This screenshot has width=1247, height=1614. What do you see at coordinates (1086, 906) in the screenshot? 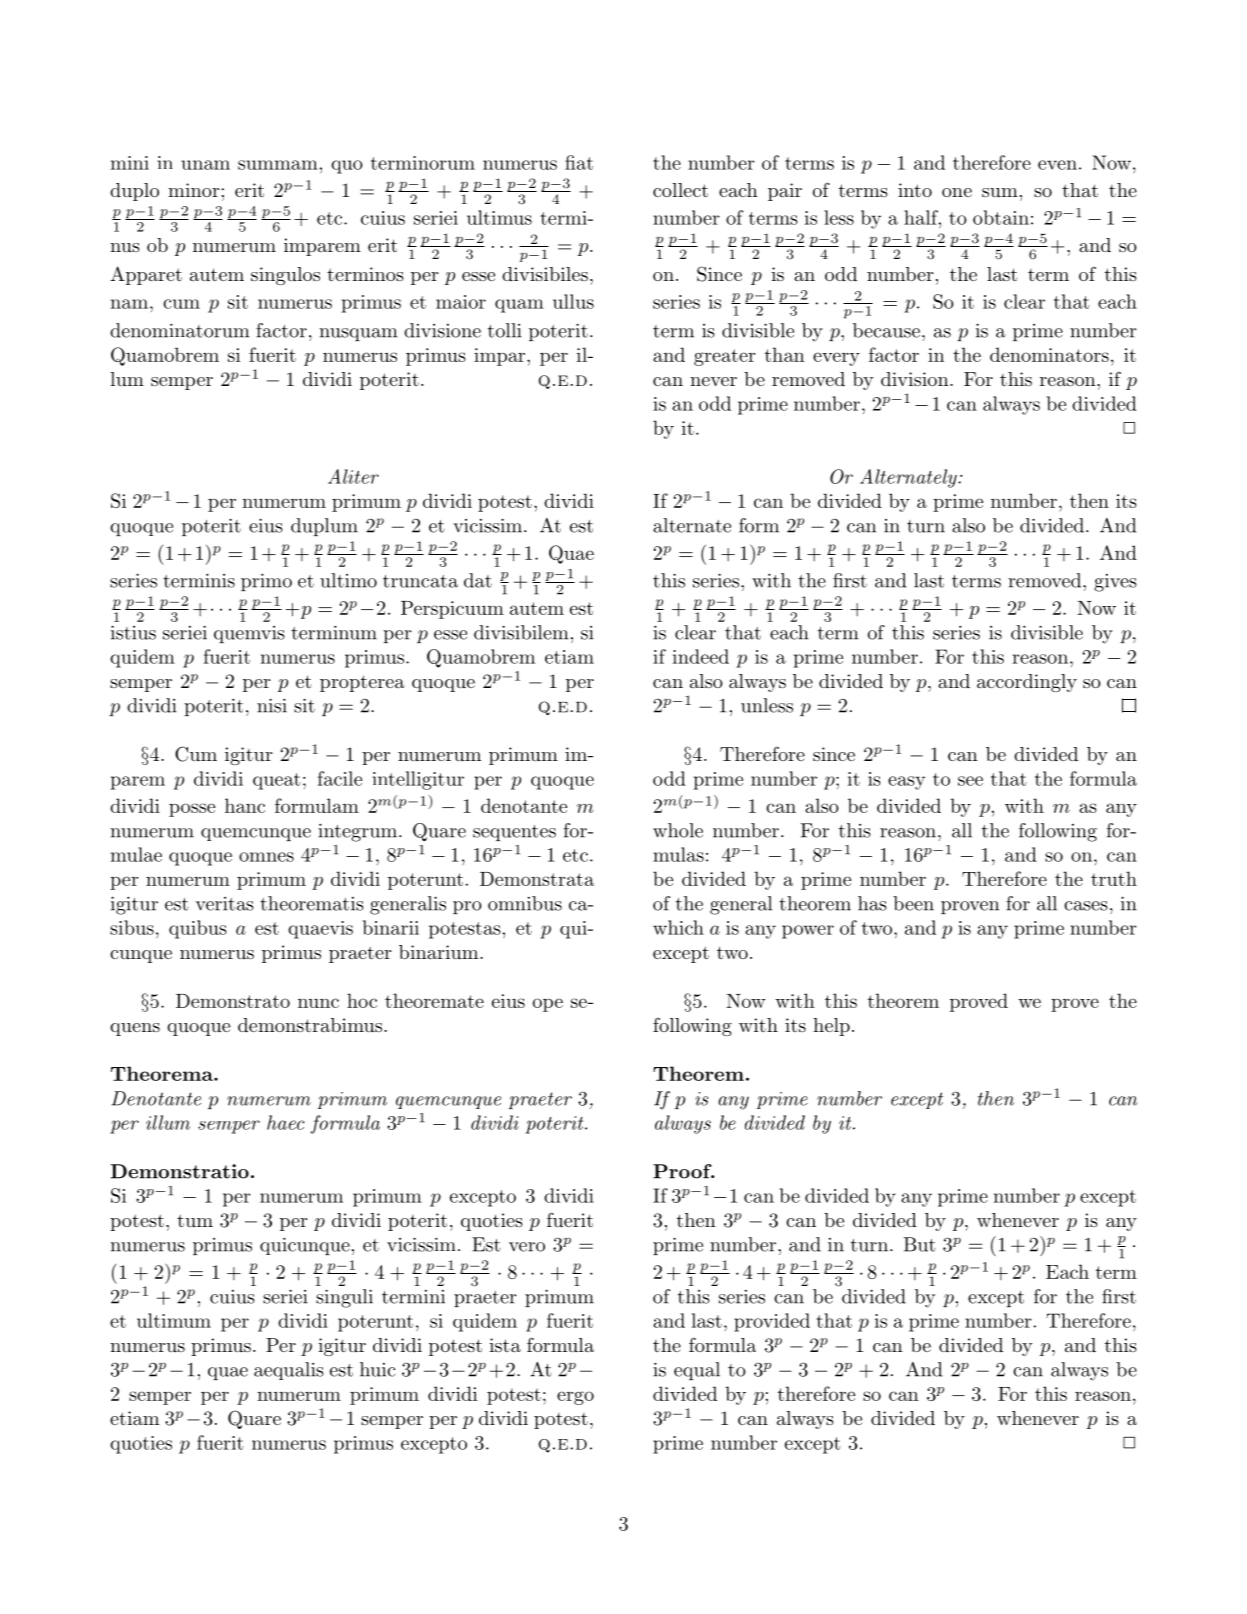
I see `cases` at bounding box center [1086, 906].
